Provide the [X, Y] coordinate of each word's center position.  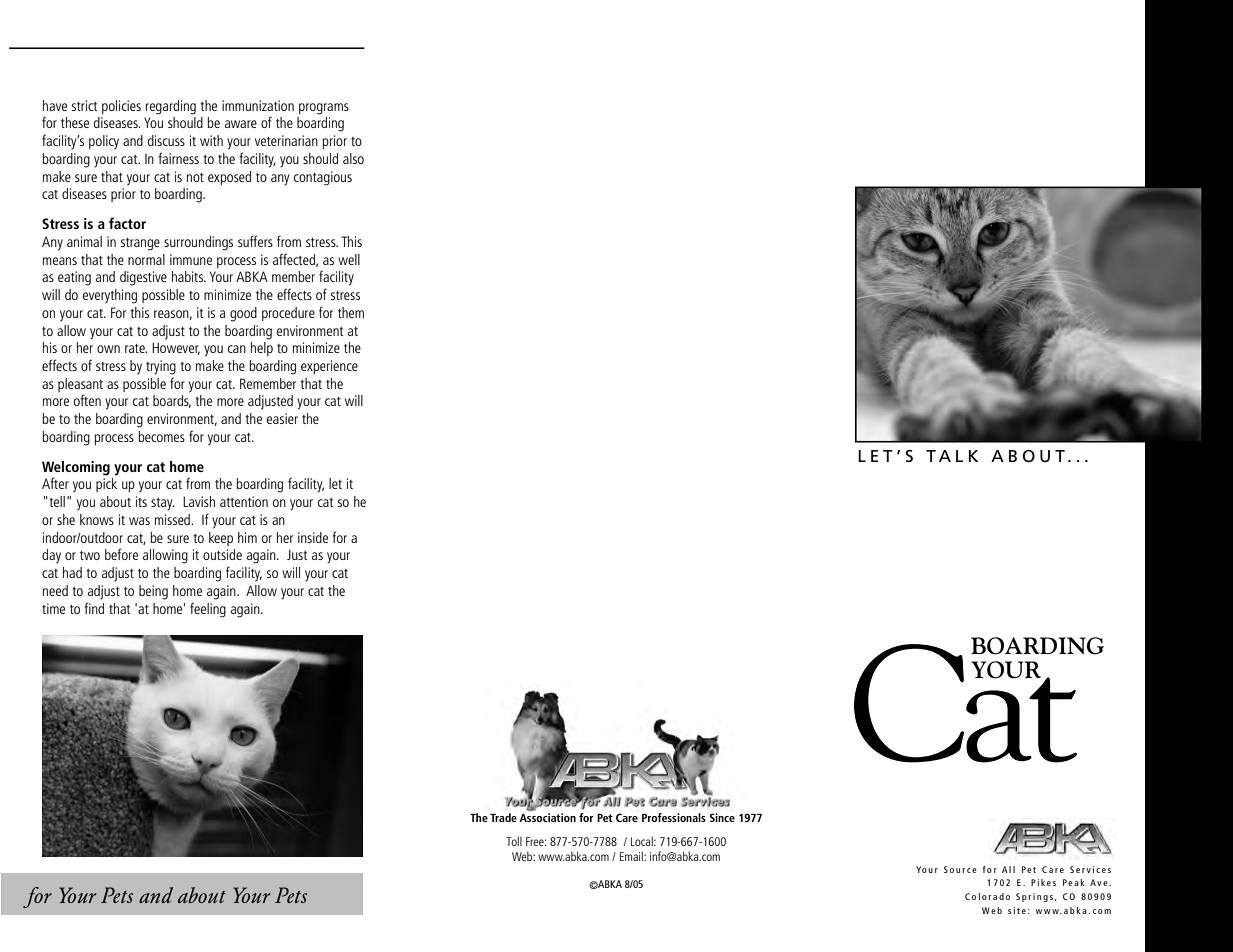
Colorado [987, 896]
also [353, 158]
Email [632, 856]
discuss [166, 140]
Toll [514, 841]
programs [324, 109]
